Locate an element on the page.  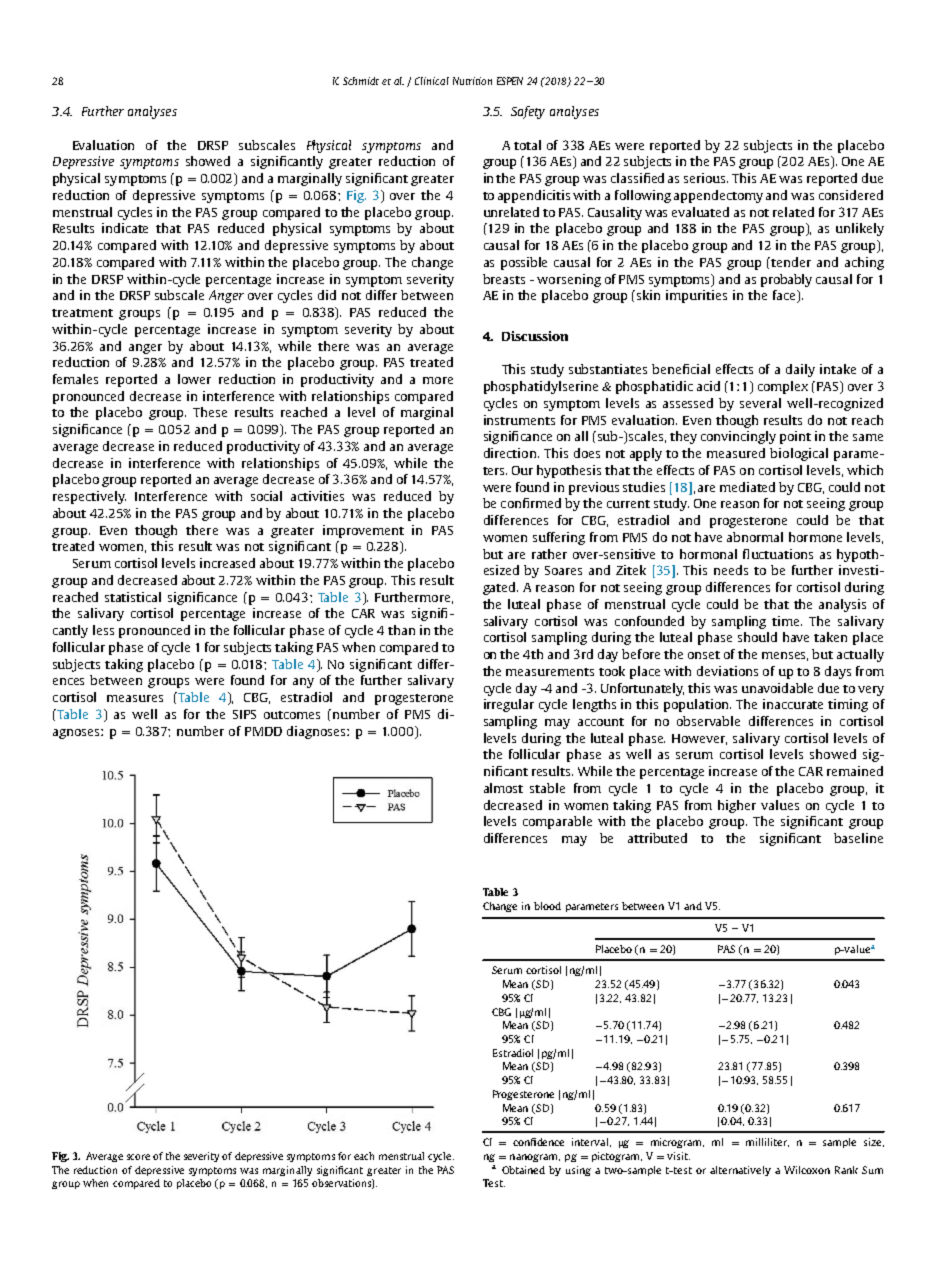
almost is located at coordinates (503, 788).
